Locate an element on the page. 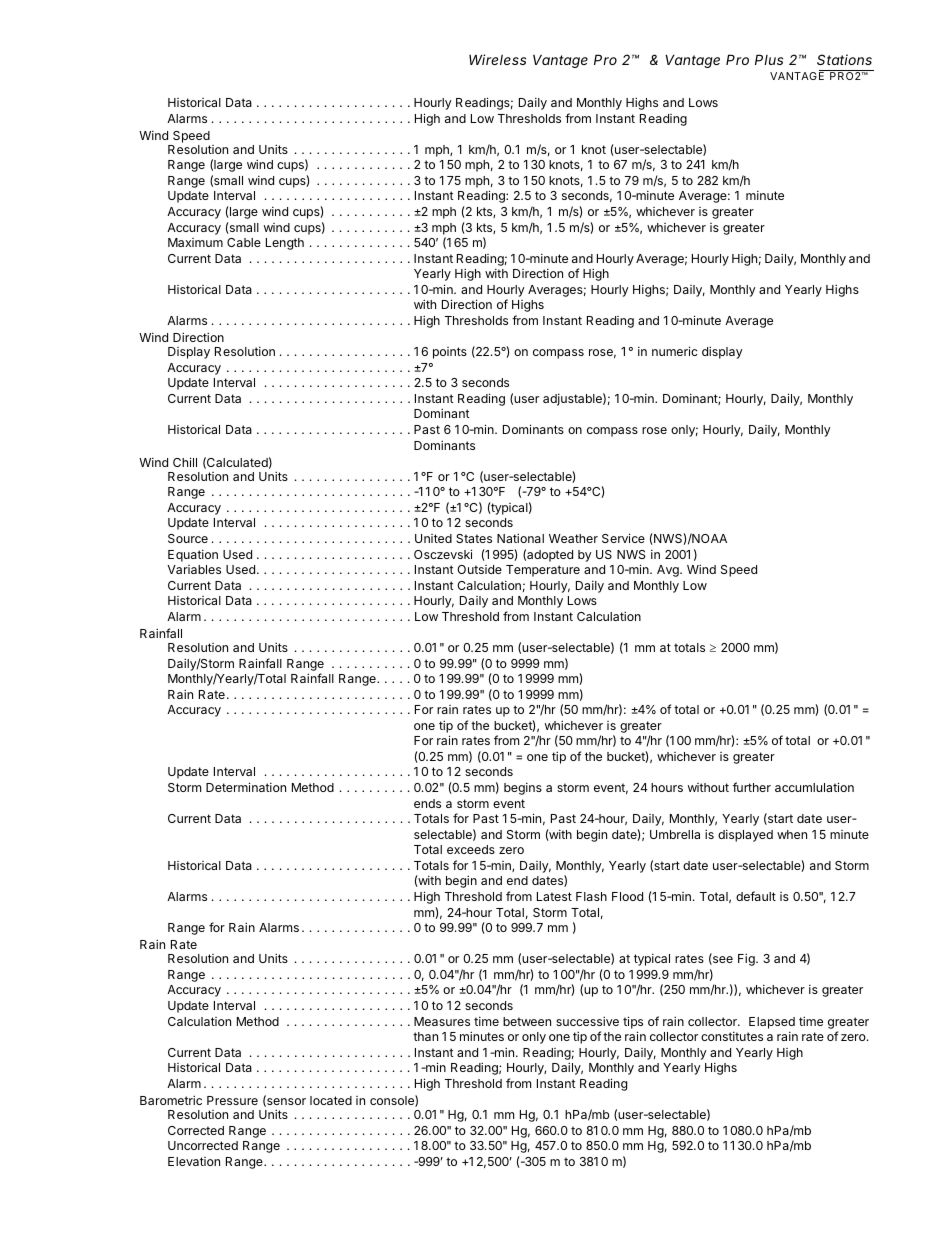 The width and height of the image is (952, 1233). between is located at coordinates (527, 1021).
